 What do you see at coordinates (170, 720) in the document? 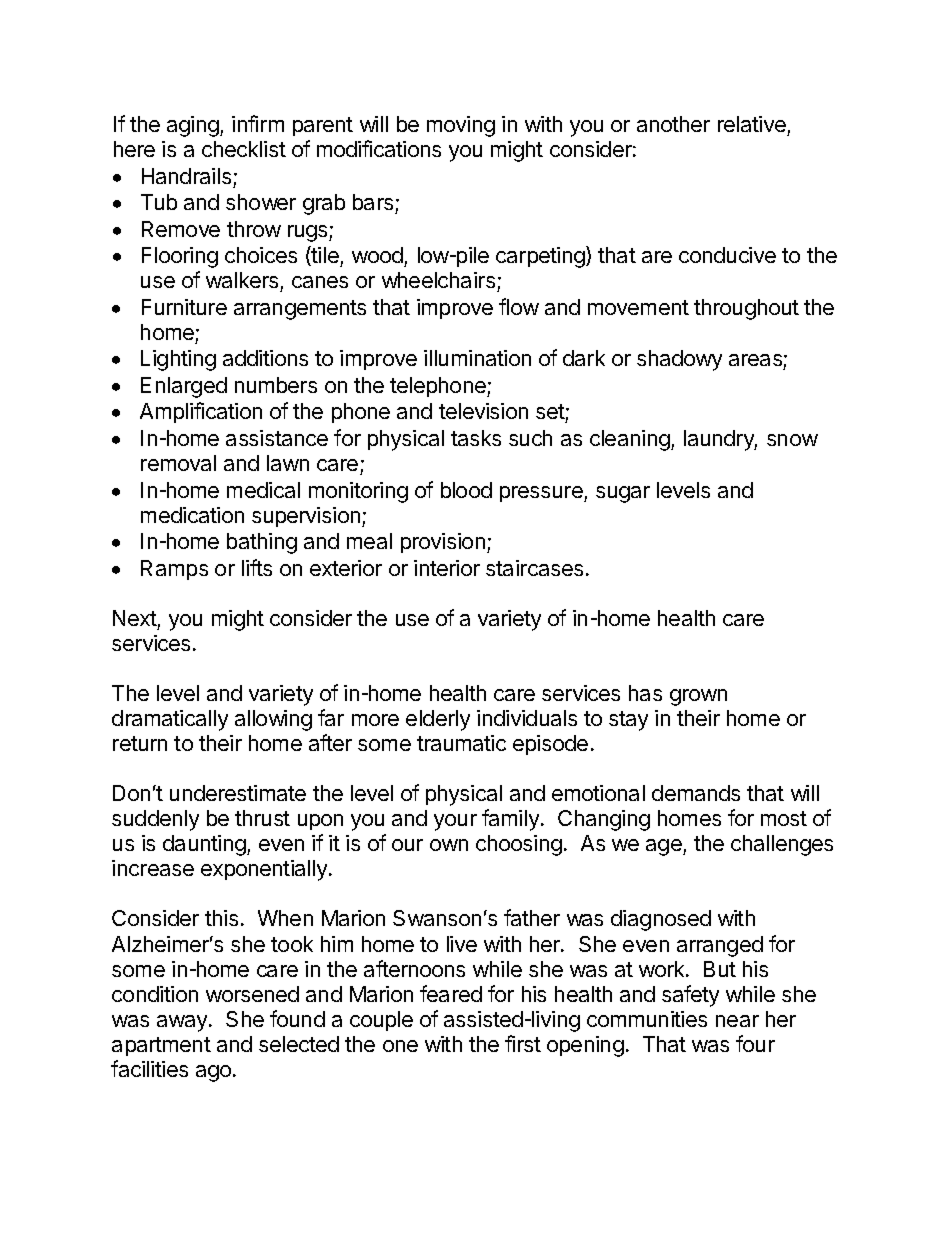
I see `dramatically` at bounding box center [170, 720].
